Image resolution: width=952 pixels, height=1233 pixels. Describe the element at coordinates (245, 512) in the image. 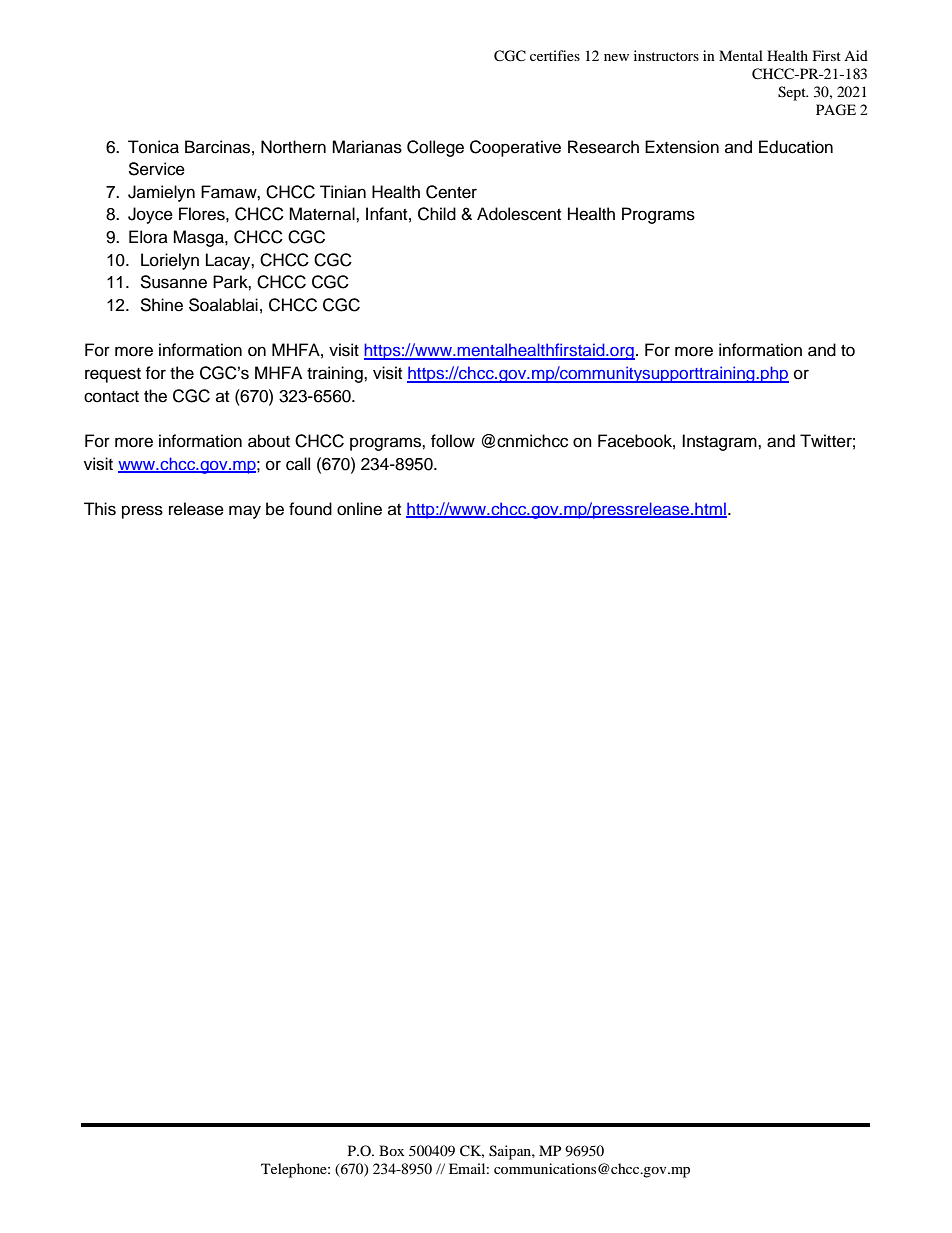

I see `may` at that location.
